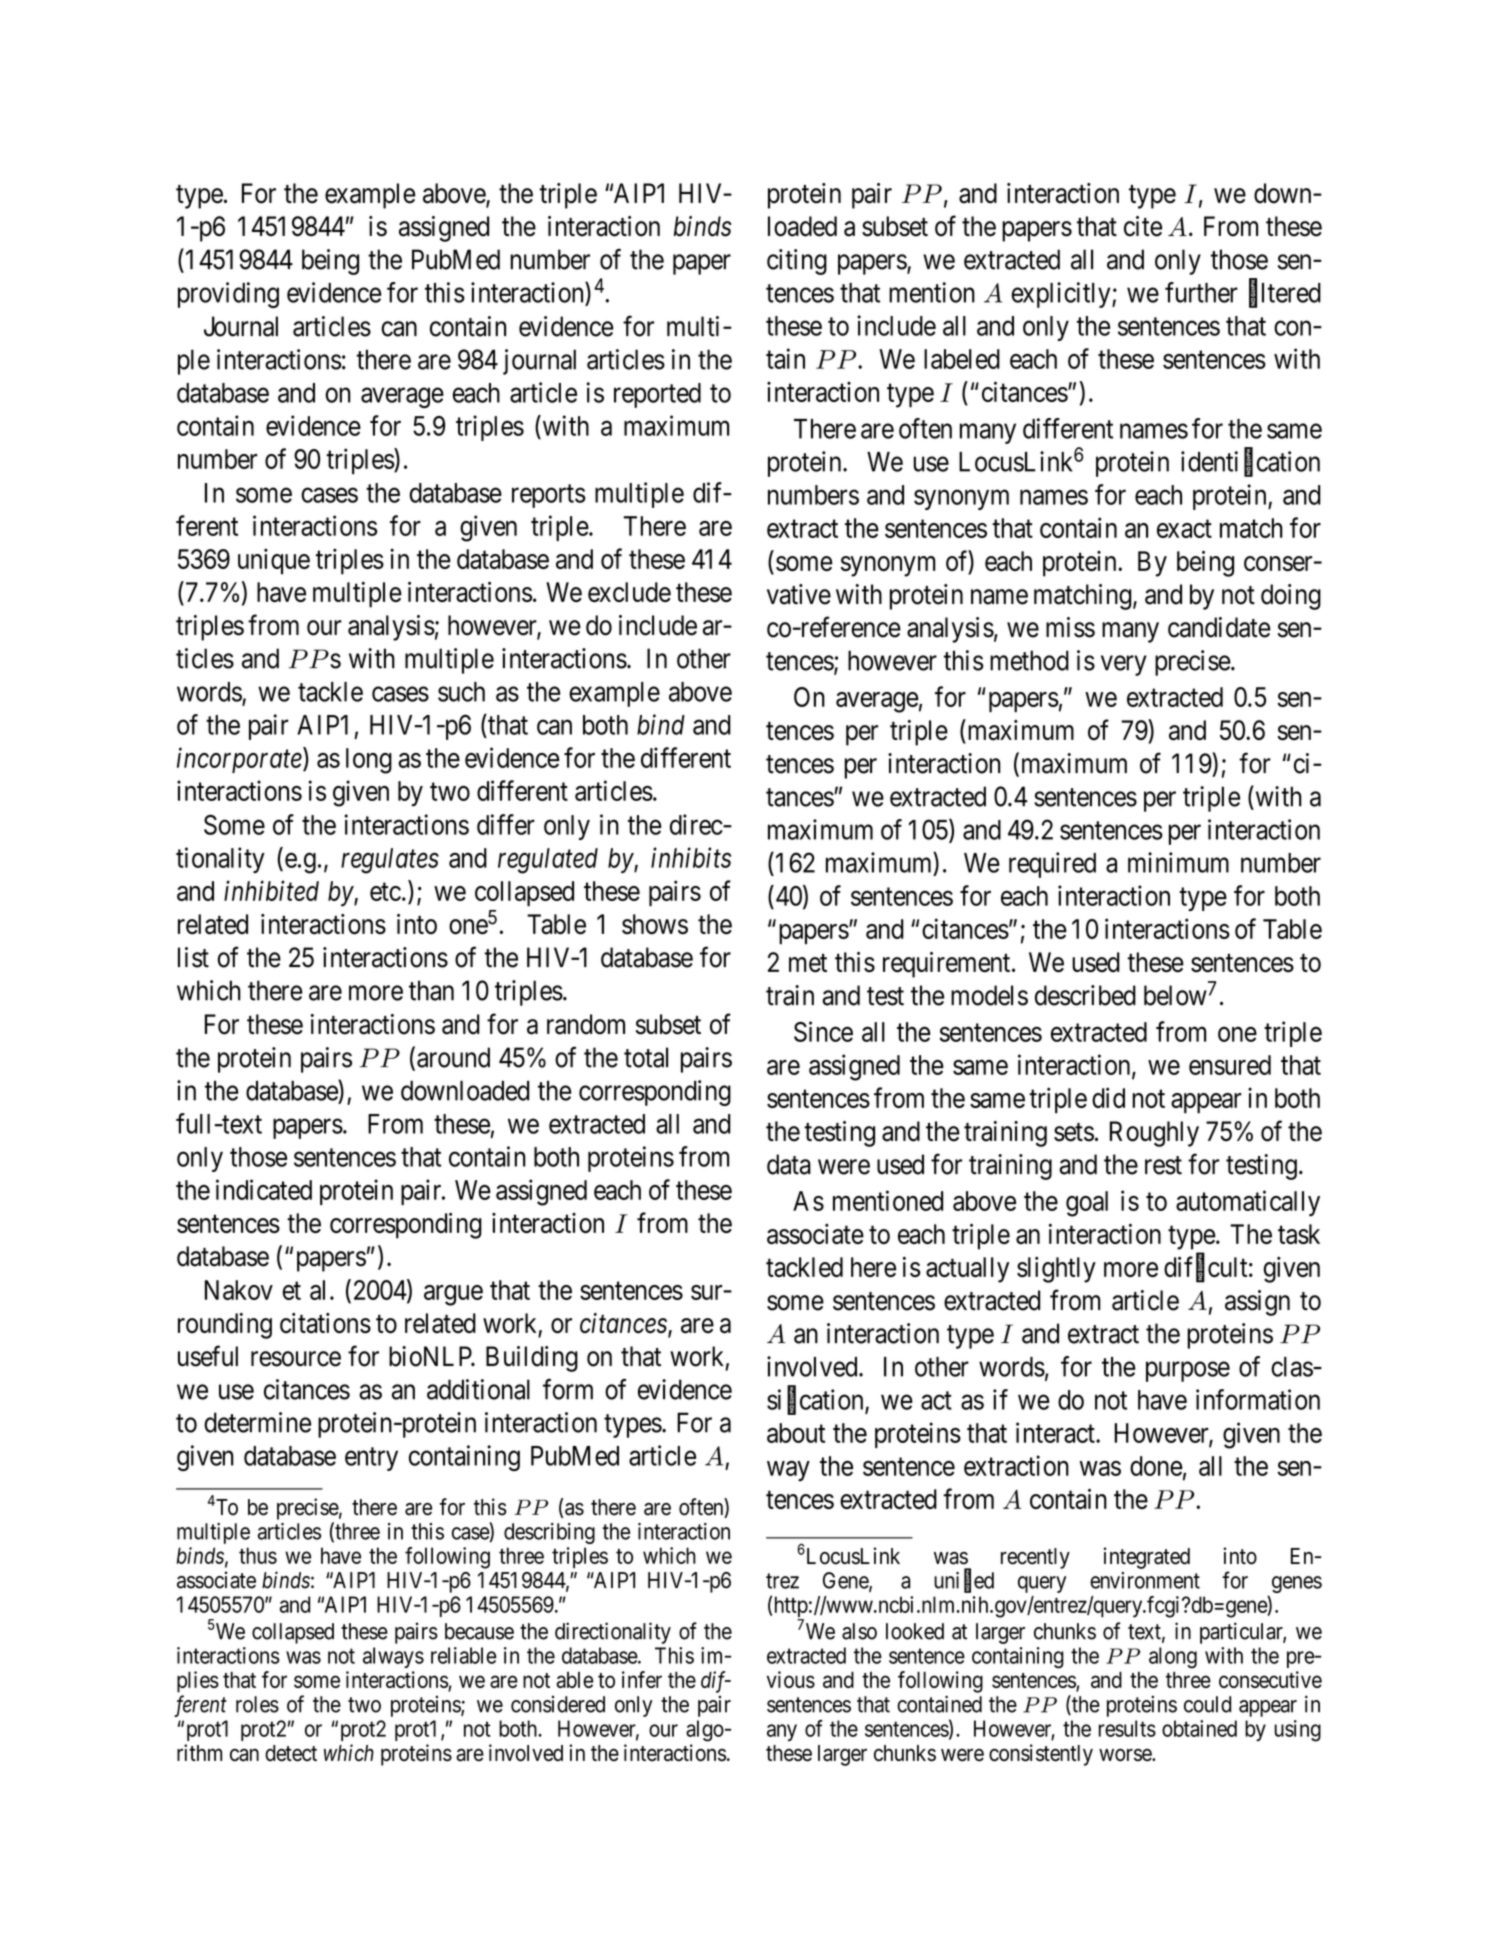 The image size is (1497, 1937). Describe the element at coordinates (642, 1679) in the screenshot. I see `infer` at that location.
